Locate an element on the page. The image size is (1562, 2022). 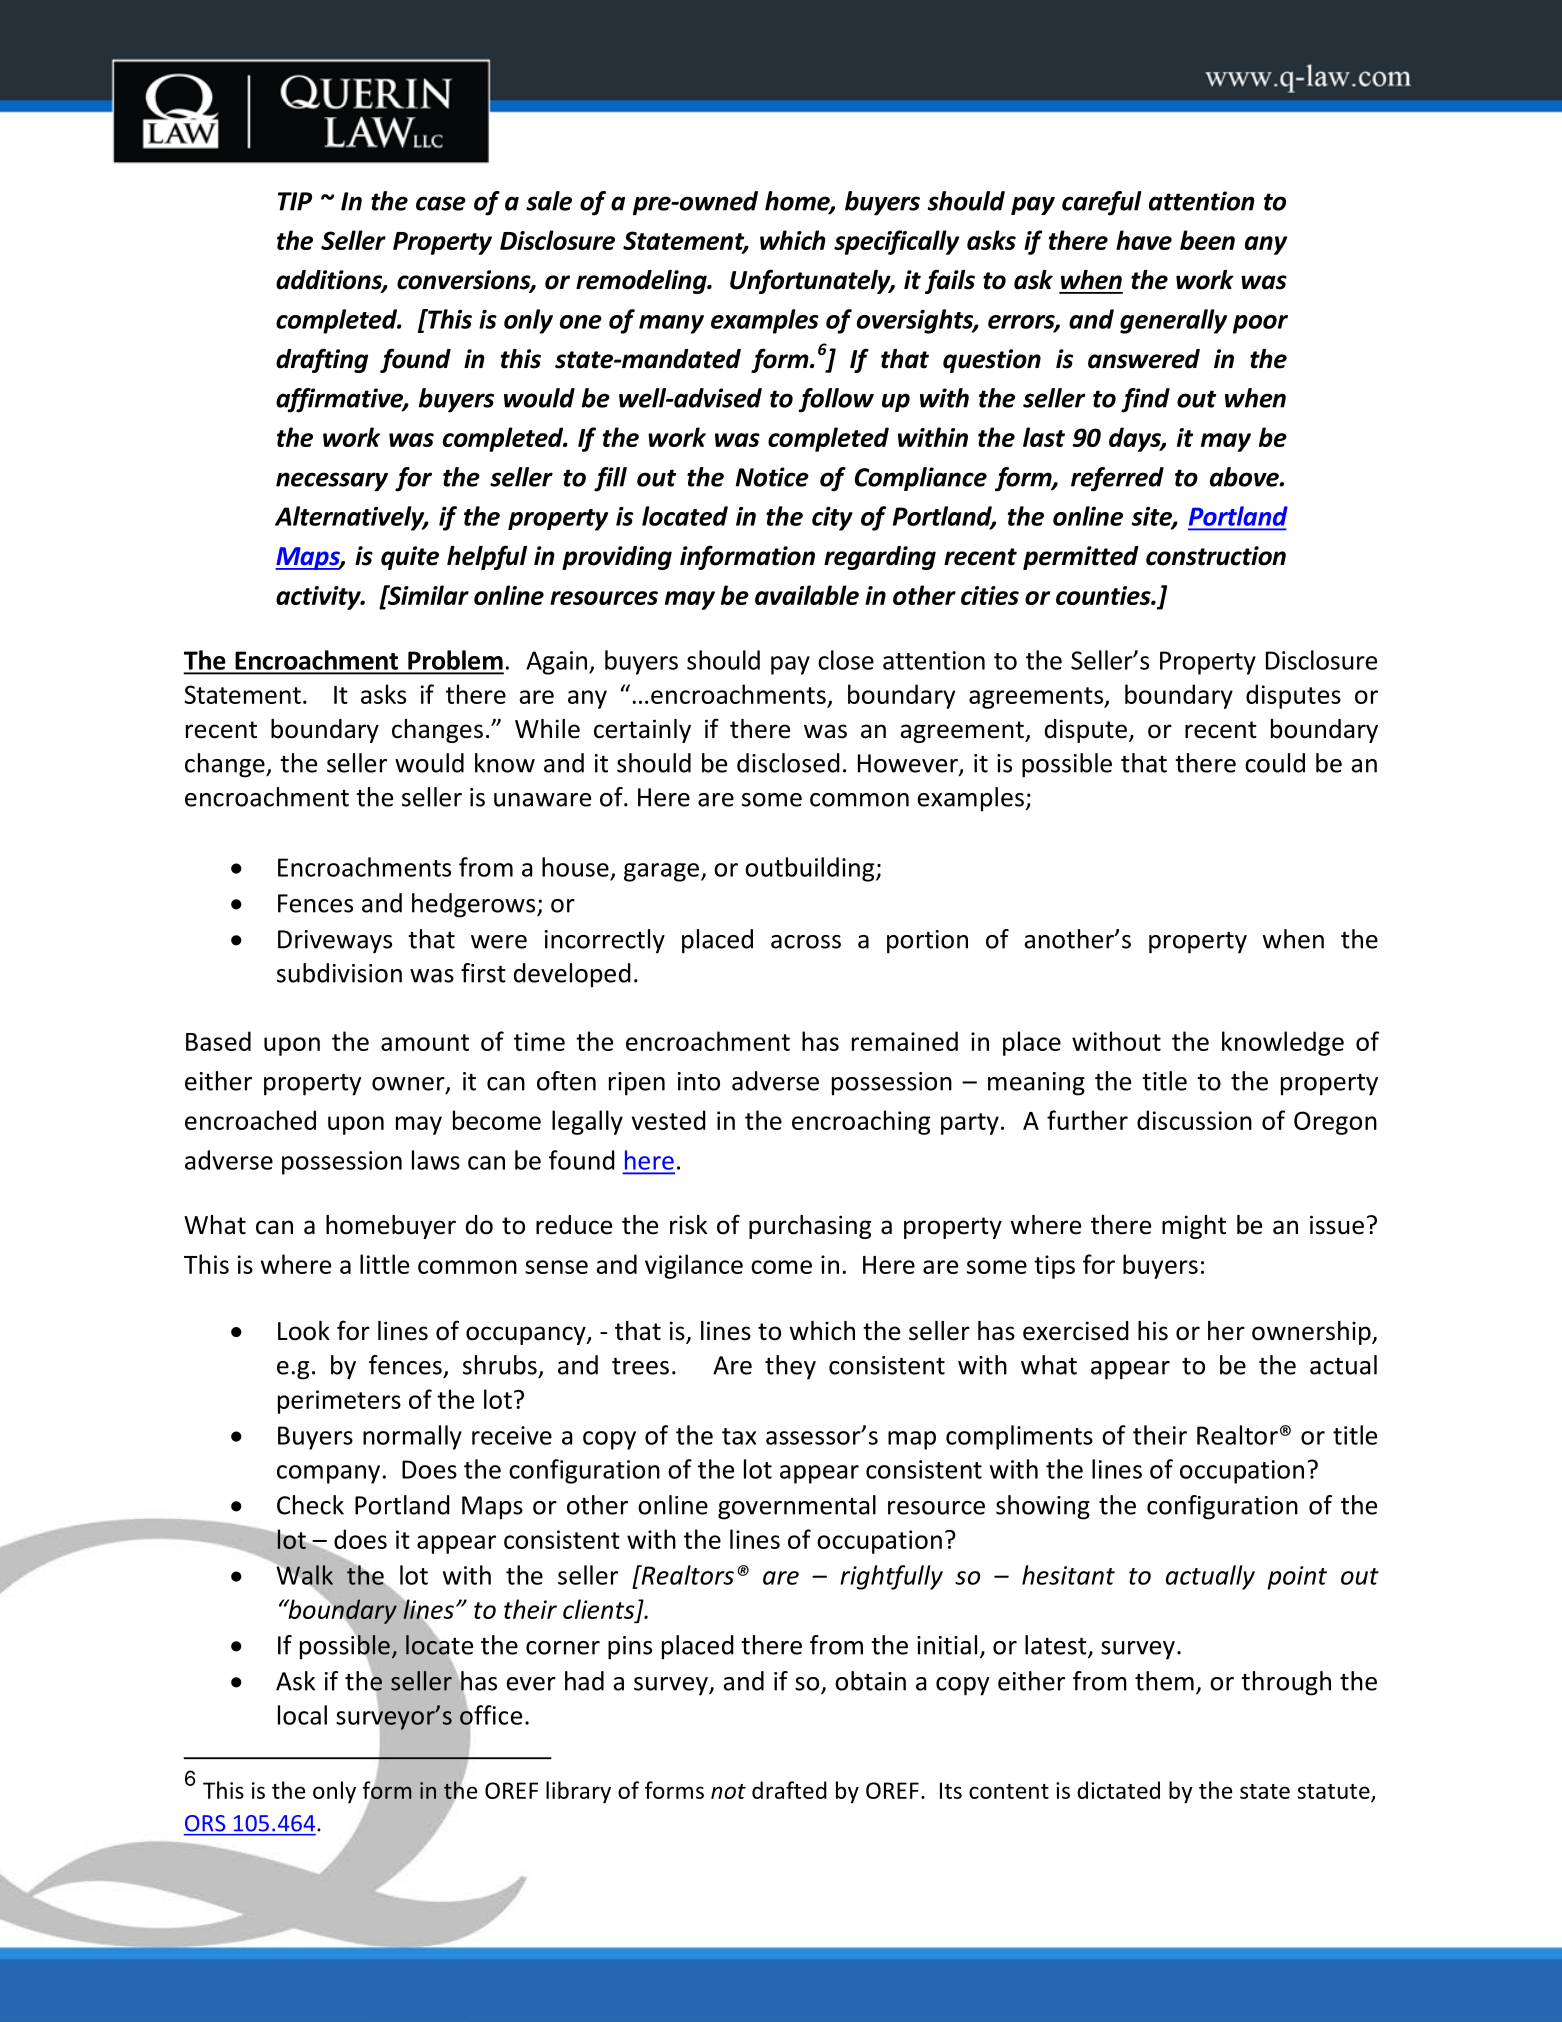
been is located at coordinates (1207, 240).
